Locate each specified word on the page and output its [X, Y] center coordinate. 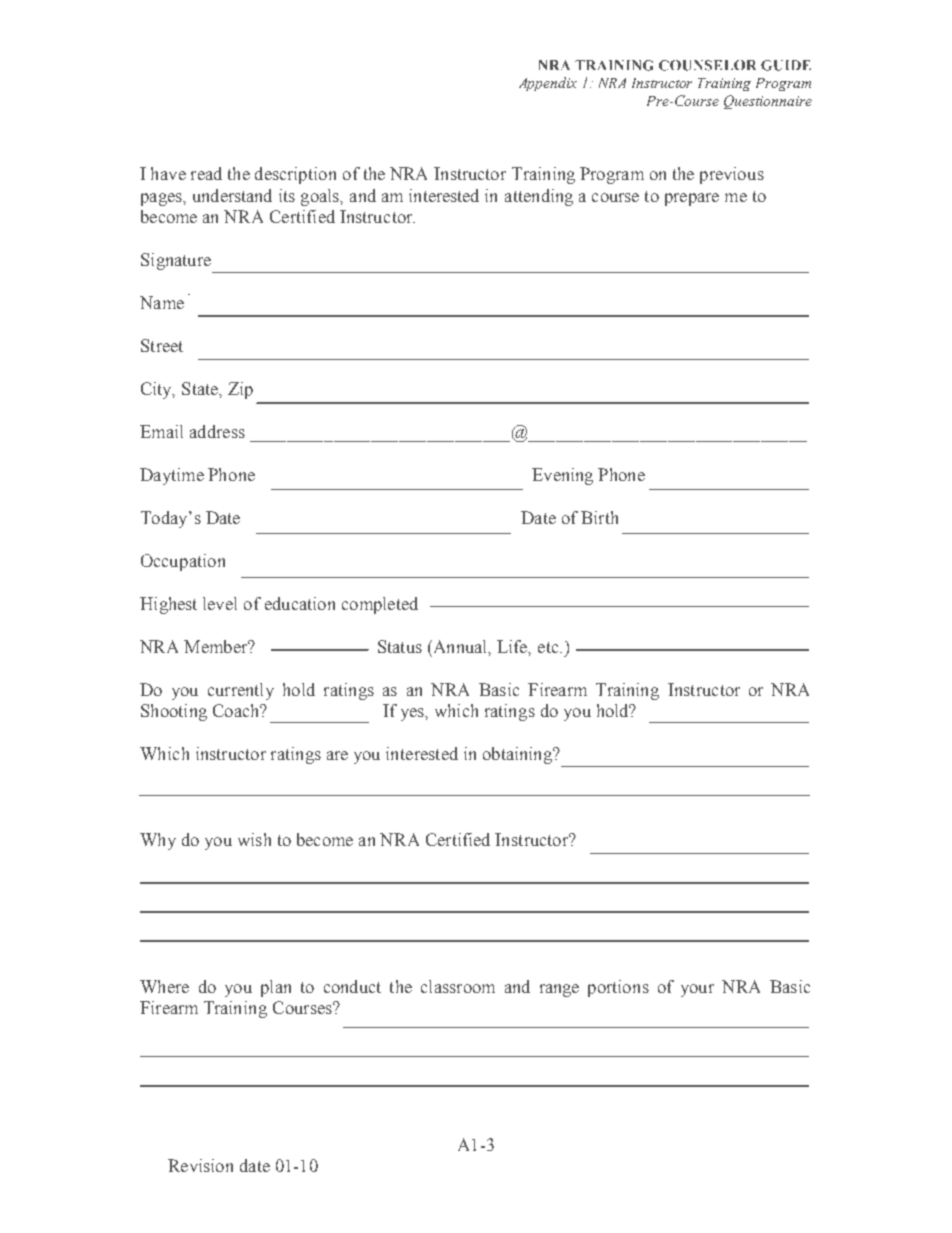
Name [162, 302]
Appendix [548, 84]
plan [276, 988]
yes [413, 714]
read [206, 173]
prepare [692, 199]
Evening [562, 476]
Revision [200, 1165]
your [697, 990]
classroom [458, 986]
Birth [599, 517]
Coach [237, 710]
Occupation [183, 562]
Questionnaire [768, 102]
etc [549, 647]
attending [539, 197]
